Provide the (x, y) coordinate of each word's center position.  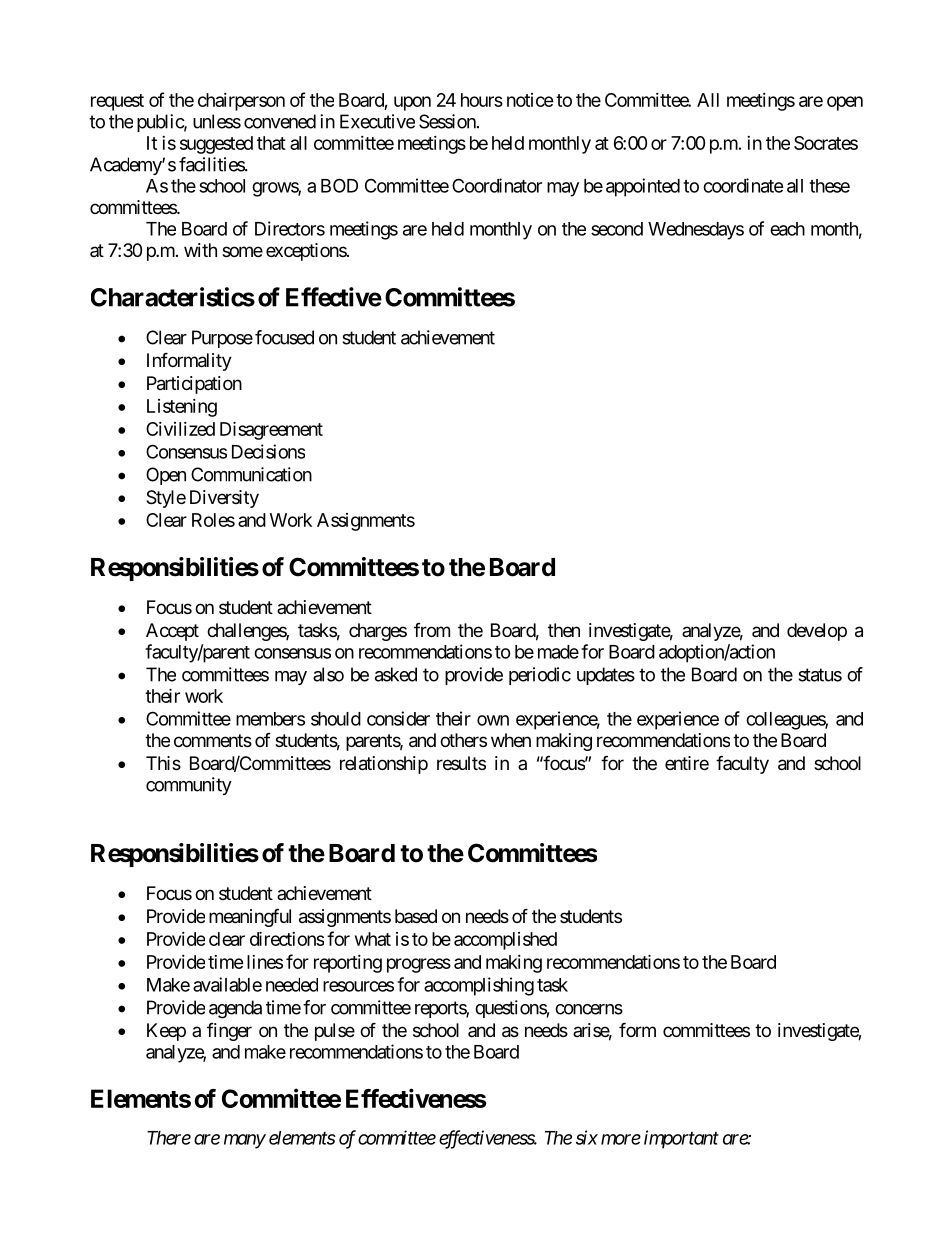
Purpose (222, 339)
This (163, 763)
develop (817, 632)
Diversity (224, 499)
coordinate (743, 185)
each (787, 229)
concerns (589, 1009)
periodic (540, 676)
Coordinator (497, 185)
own (493, 720)
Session (447, 121)
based (416, 916)
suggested (216, 145)
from (432, 630)
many (245, 1141)
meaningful (250, 917)
